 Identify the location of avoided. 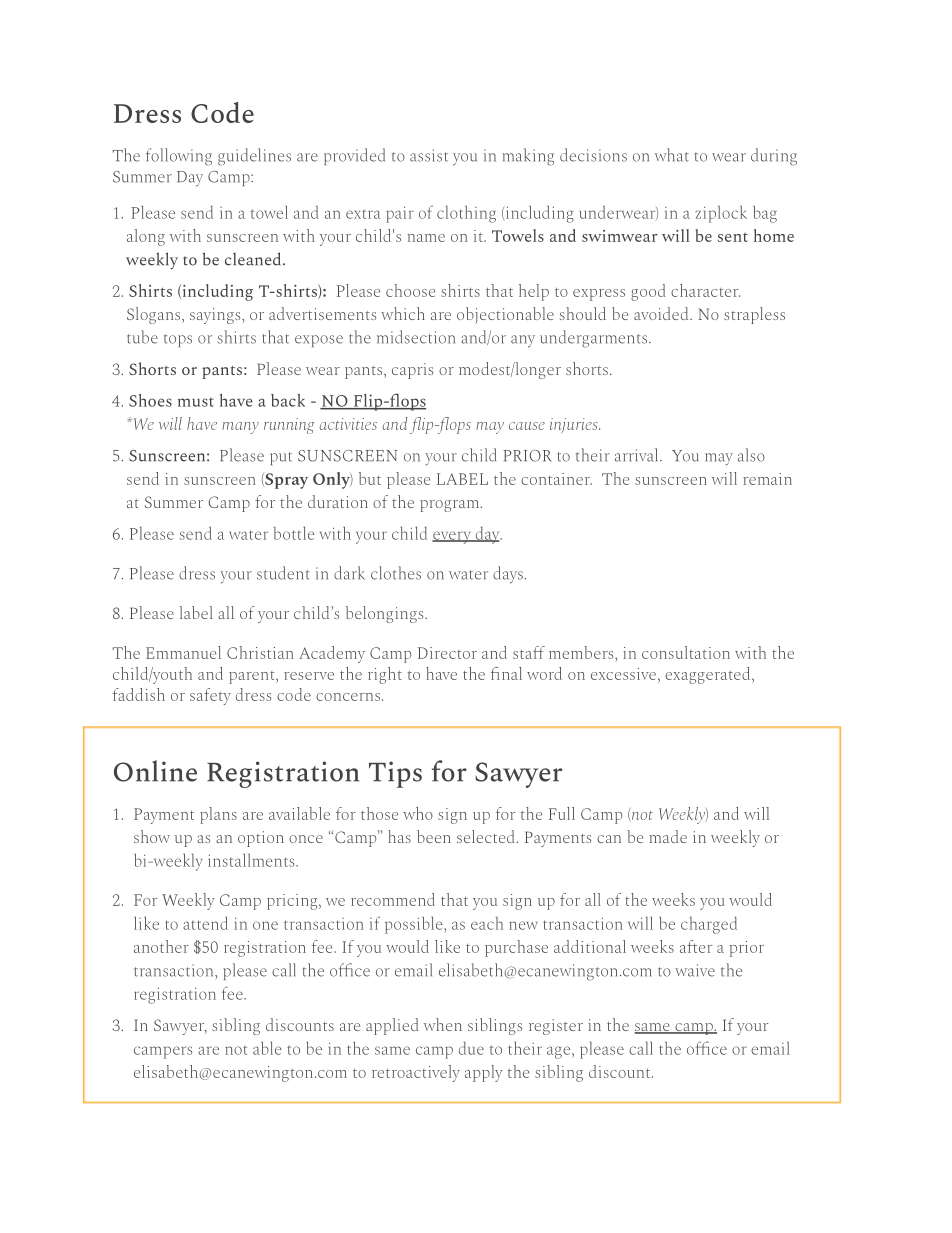
(662, 313).
